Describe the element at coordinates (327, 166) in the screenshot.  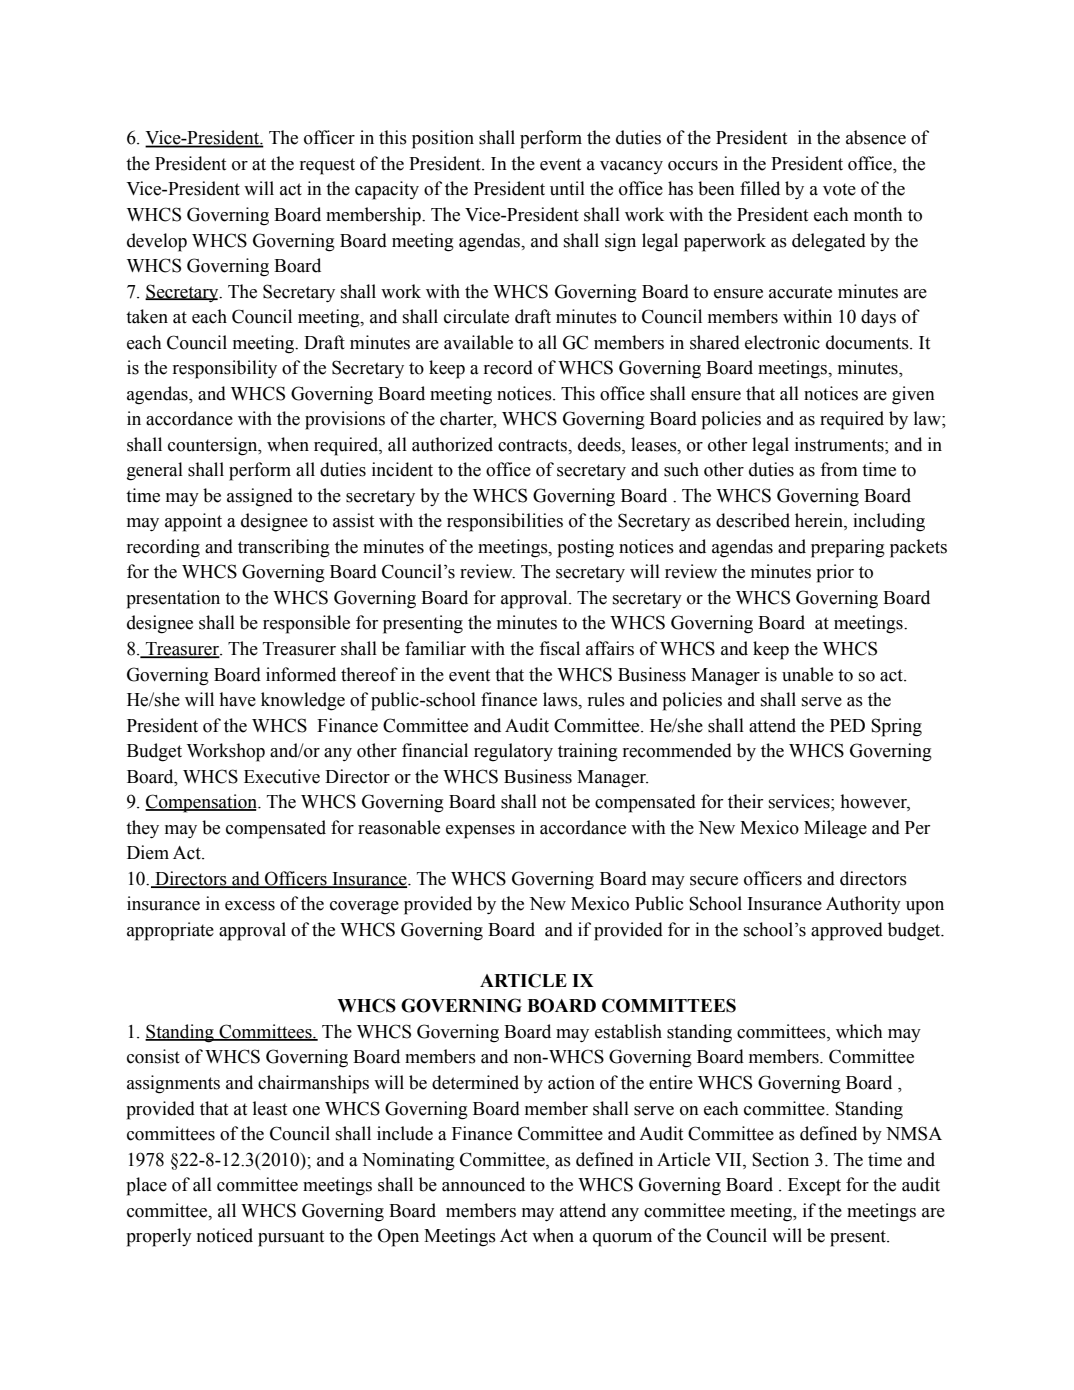
I see `request` at that location.
